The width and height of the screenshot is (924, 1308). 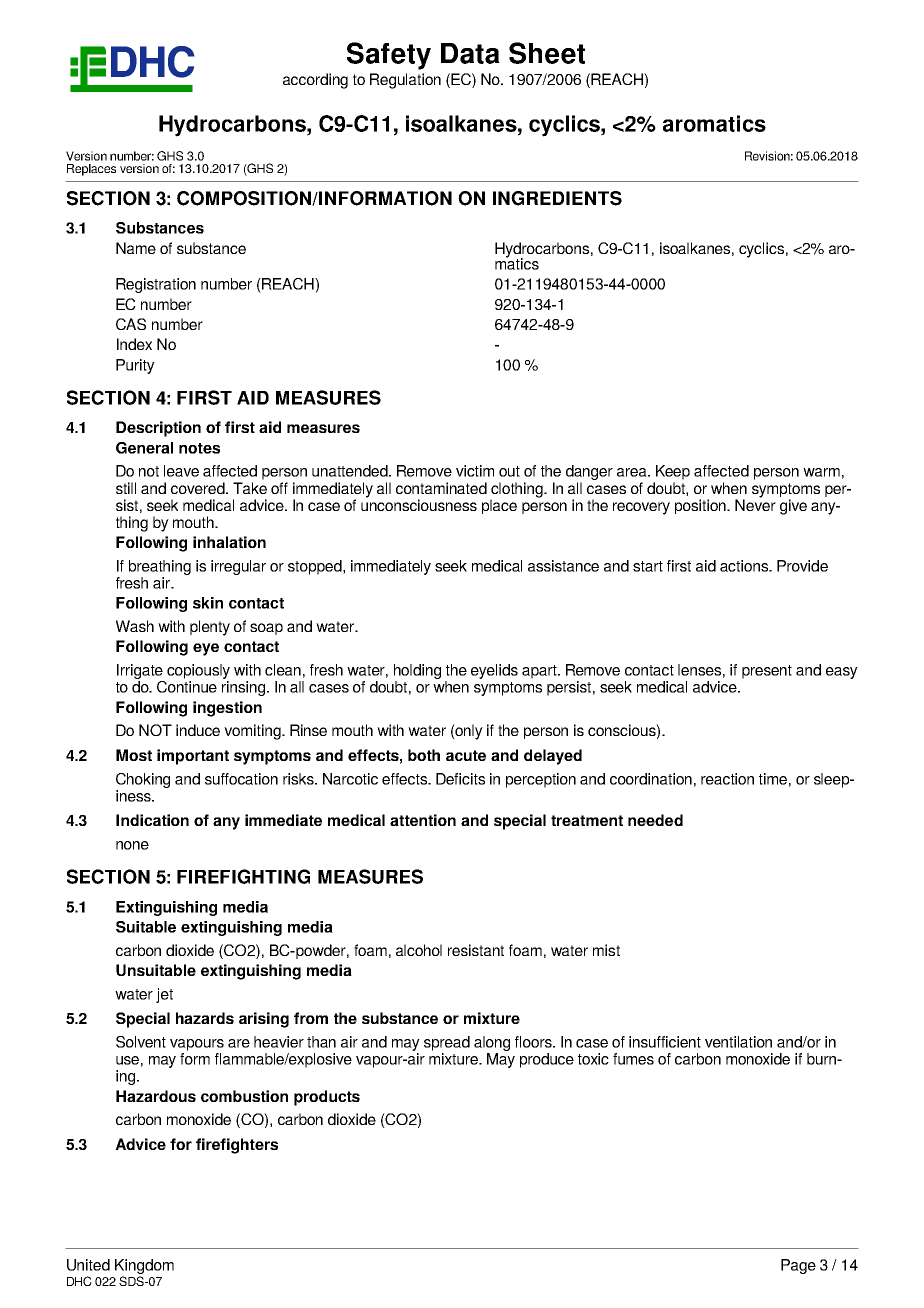 What do you see at coordinates (88, 1265) in the screenshot?
I see `United` at bounding box center [88, 1265].
